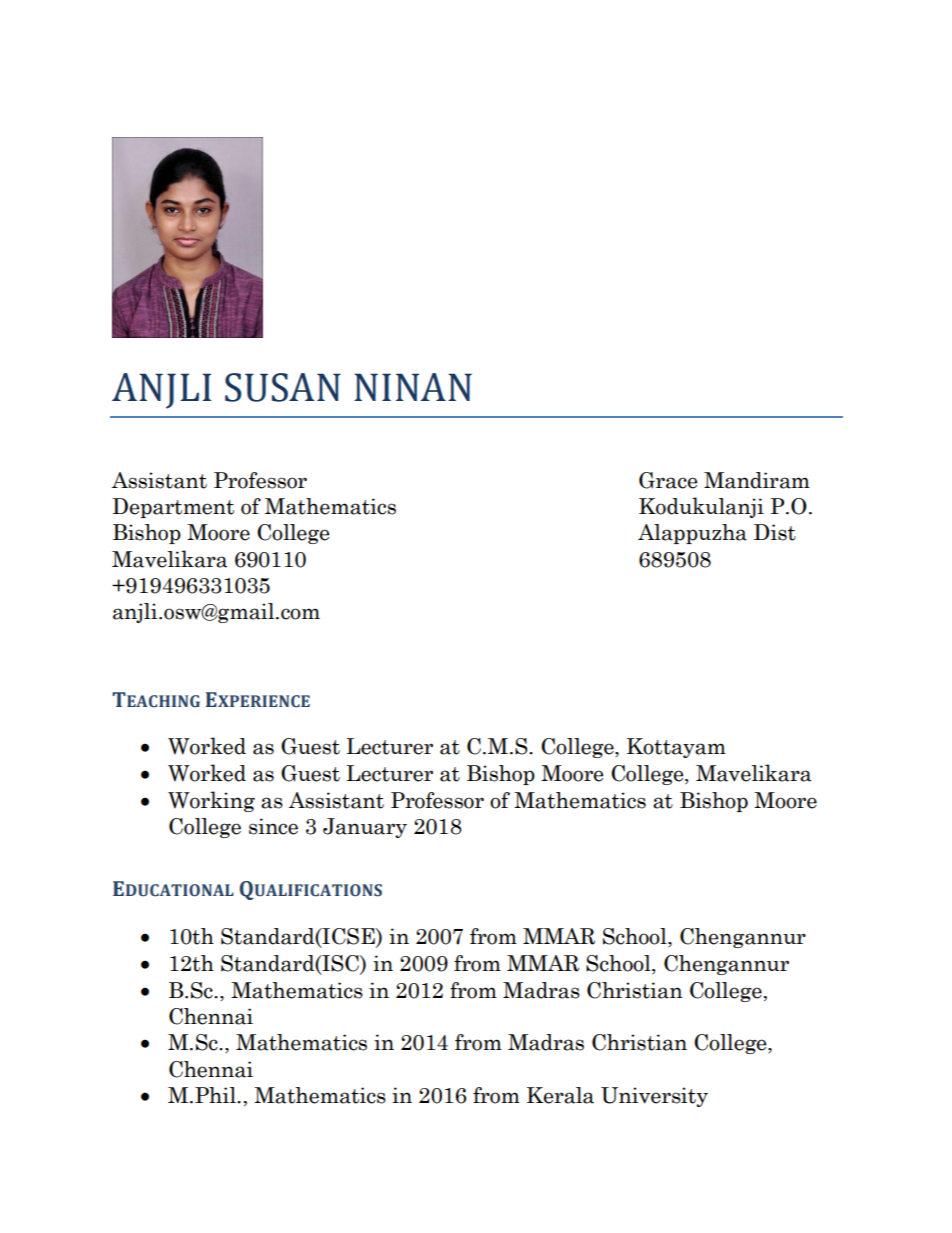  What do you see at coordinates (668, 480) in the page?
I see `Grace` at bounding box center [668, 480].
